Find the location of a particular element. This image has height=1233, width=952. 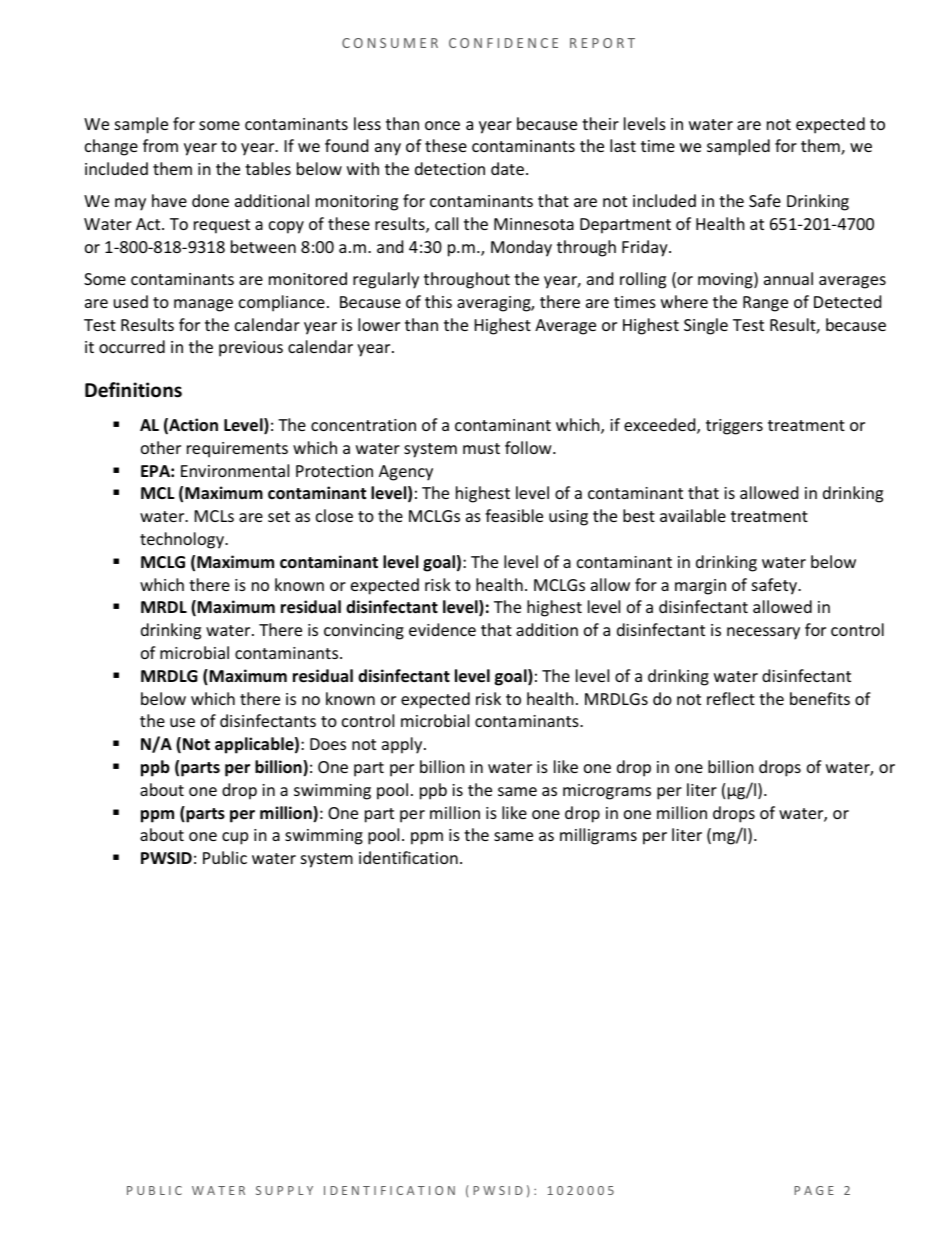

cup is located at coordinates (235, 838).
